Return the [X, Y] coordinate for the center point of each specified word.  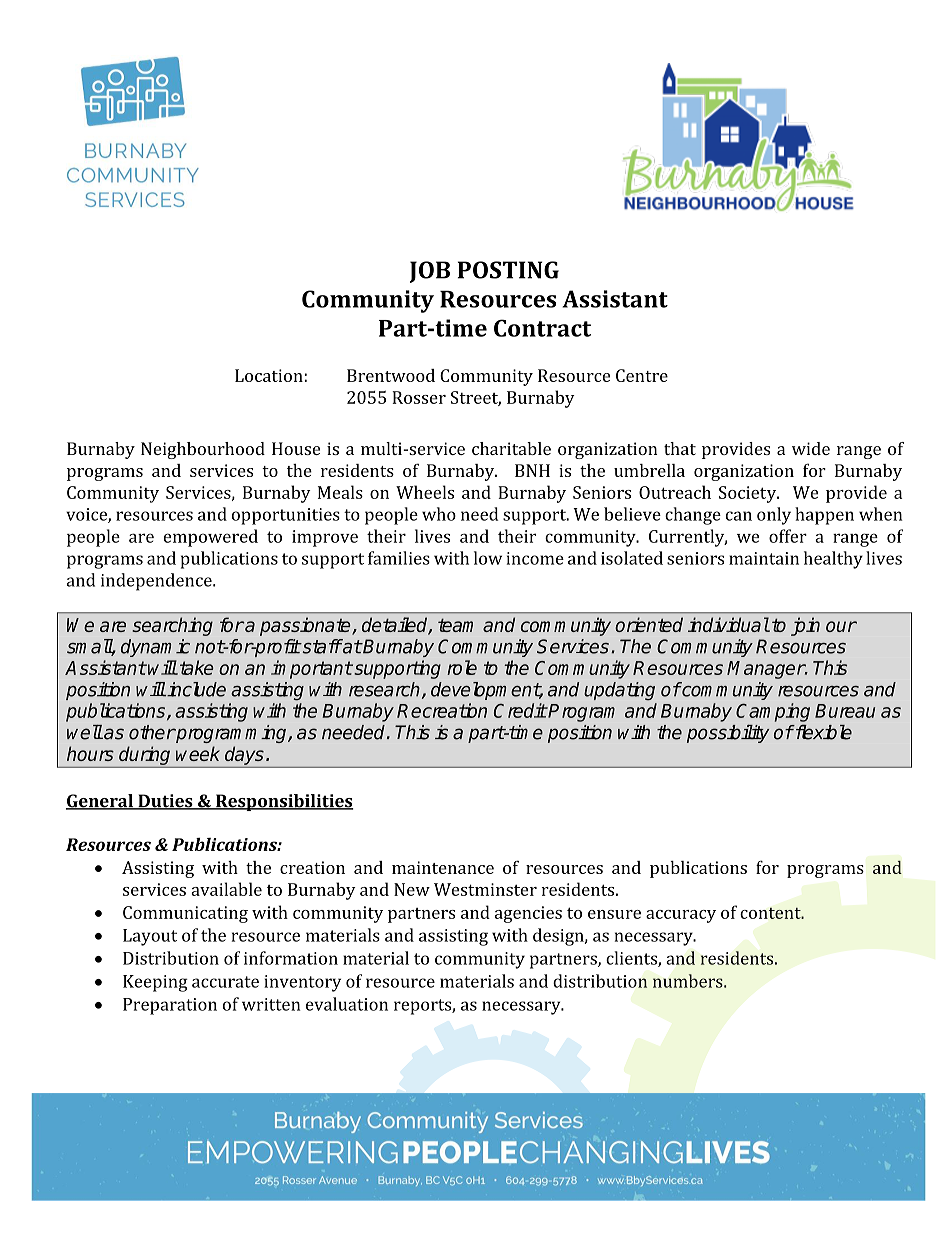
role [462, 667]
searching [172, 626]
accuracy [681, 916]
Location [270, 375]
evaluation [347, 1004]
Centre [642, 375]
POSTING [508, 270]
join [805, 626]
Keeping [155, 983]
